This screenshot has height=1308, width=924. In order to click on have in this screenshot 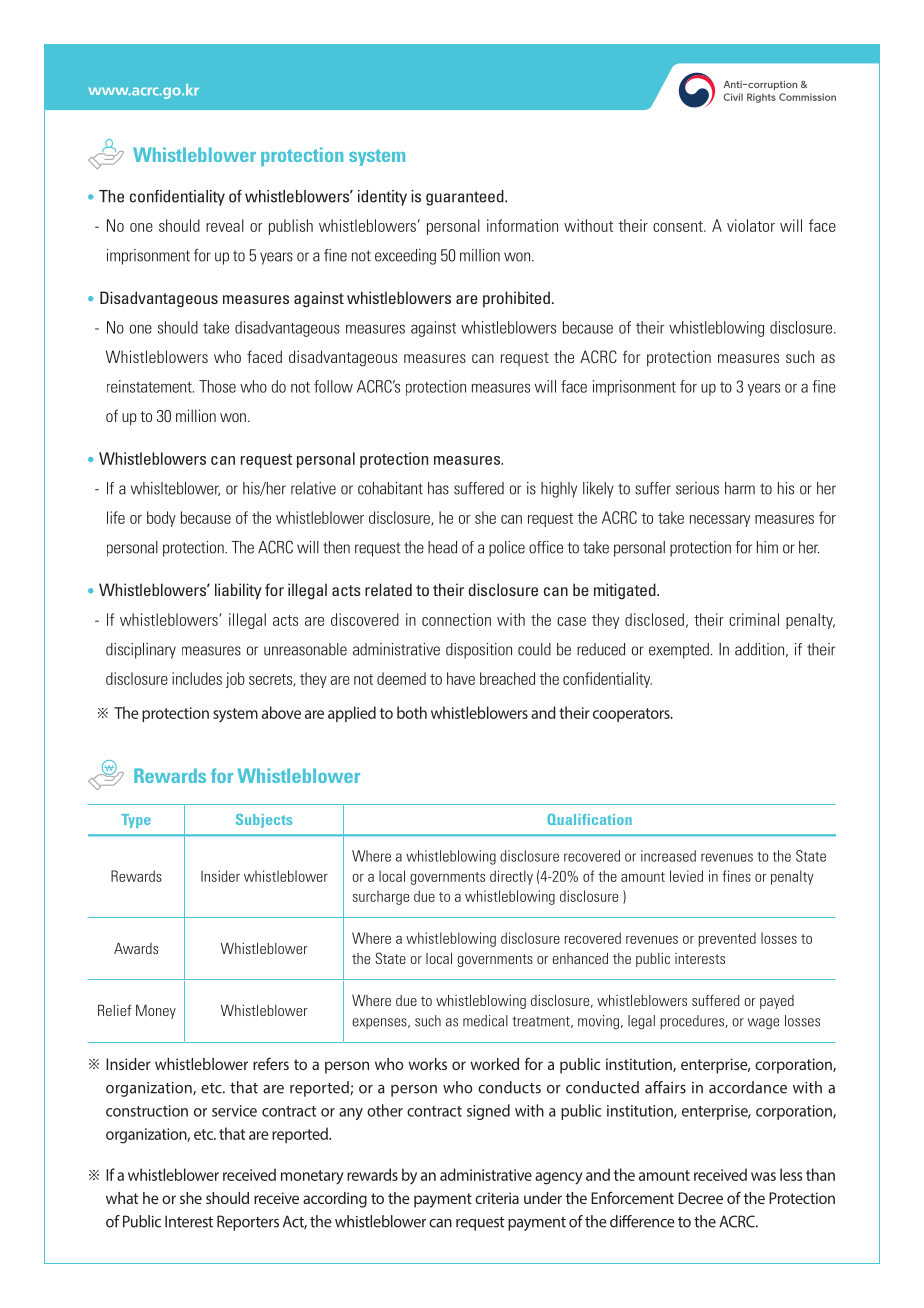, I will do `click(461, 678)`.
